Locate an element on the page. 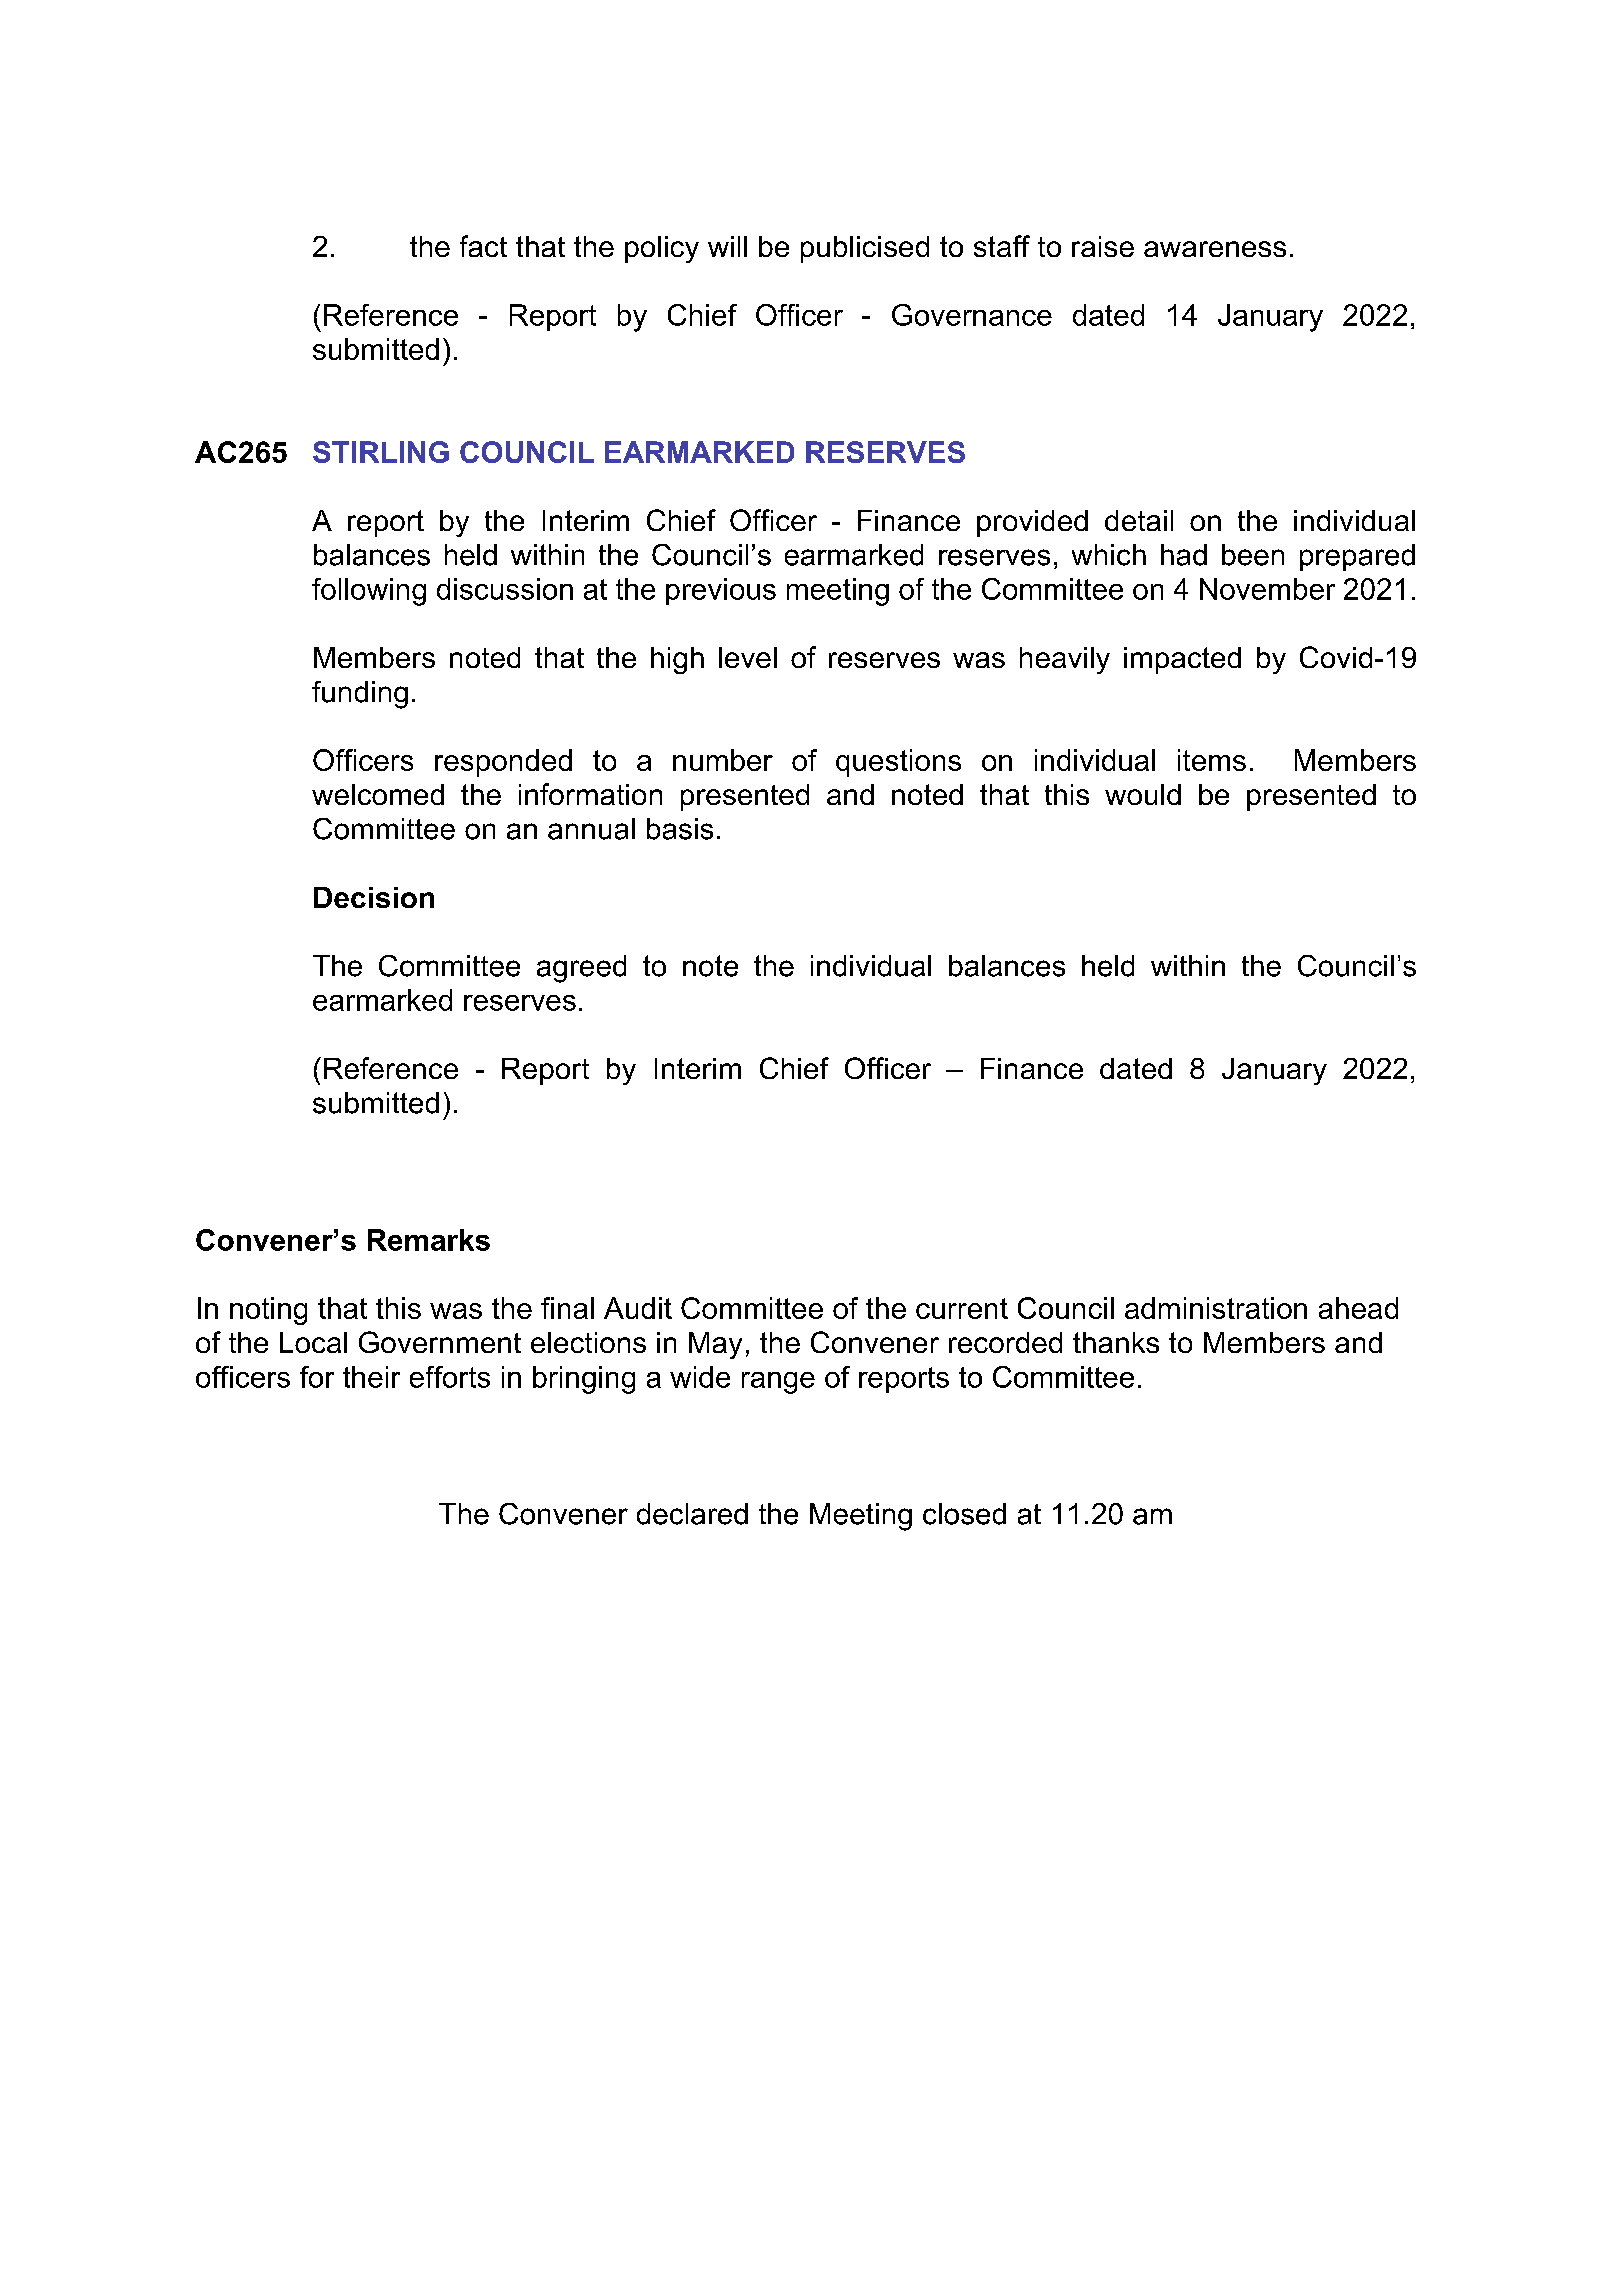 Image resolution: width=1612 pixels, height=2280 pixels. their is located at coordinates (371, 1377).
